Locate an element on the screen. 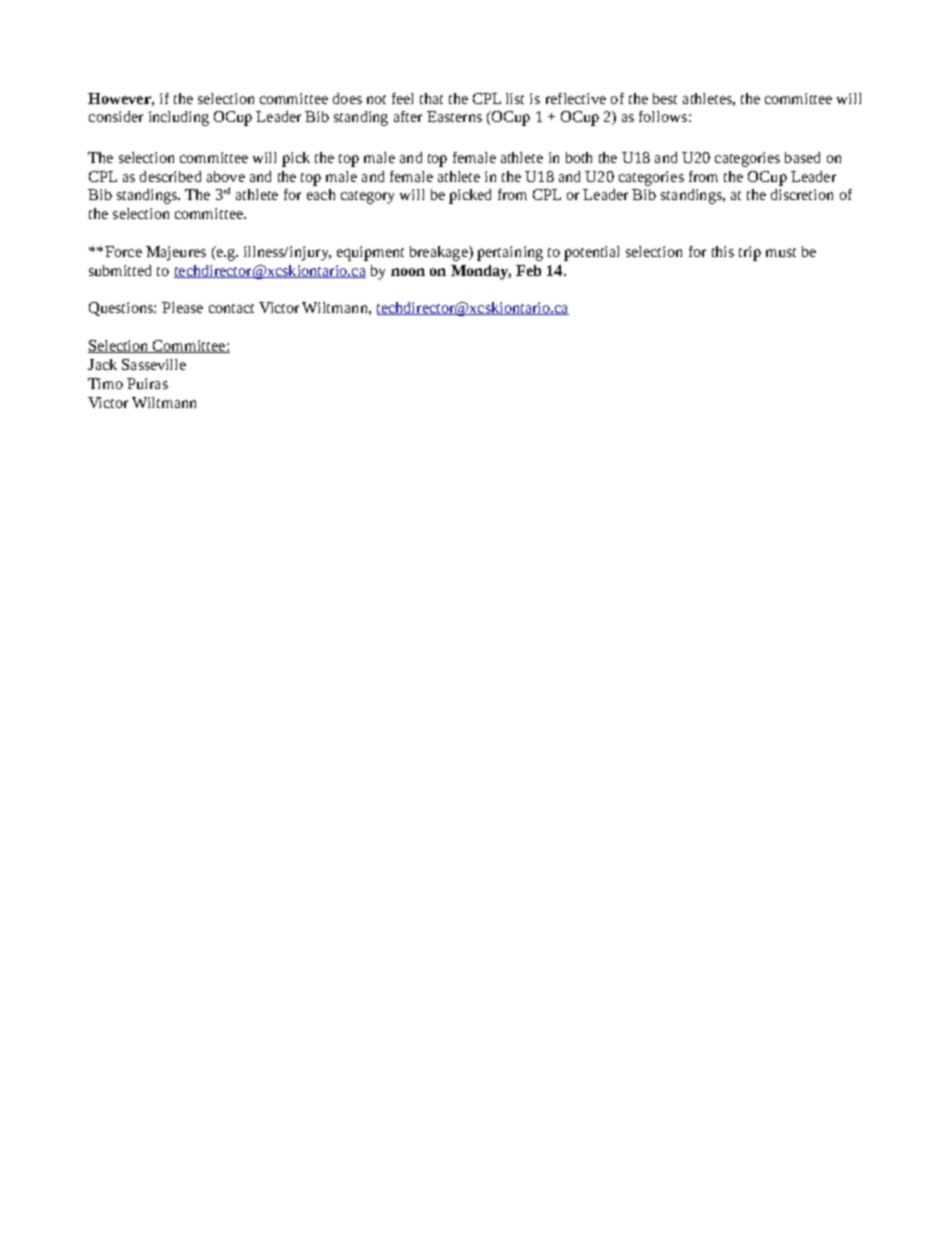 The image size is (952, 1233). best is located at coordinates (665, 98).
